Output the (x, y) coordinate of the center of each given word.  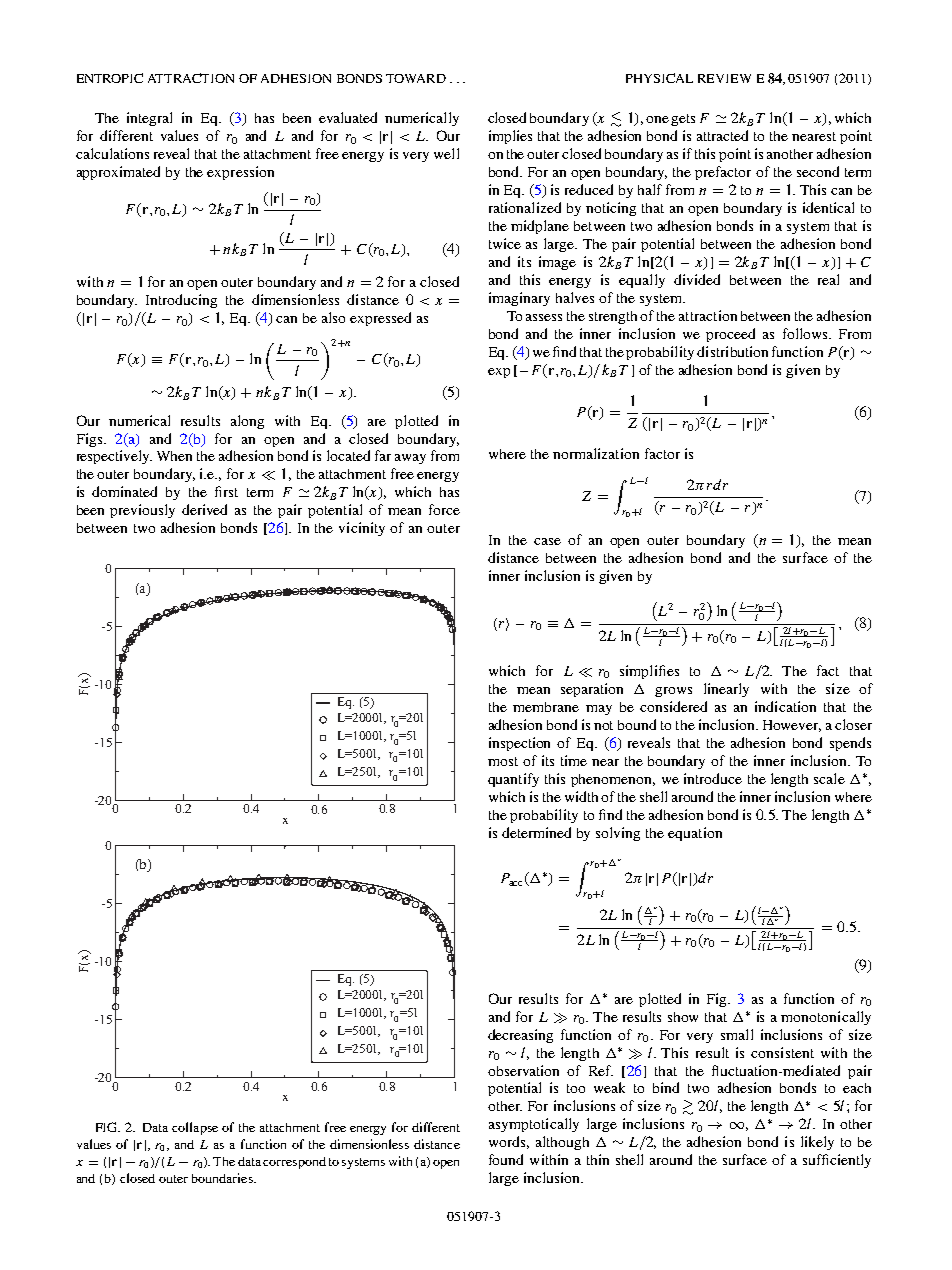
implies (510, 137)
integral (149, 119)
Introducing (181, 301)
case (547, 541)
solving (618, 834)
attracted (722, 135)
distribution (732, 351)
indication (785, 706)
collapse (195, 1128)
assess (544, 317)
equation (695, 834)
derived (204, 509)
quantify (513, 780)
